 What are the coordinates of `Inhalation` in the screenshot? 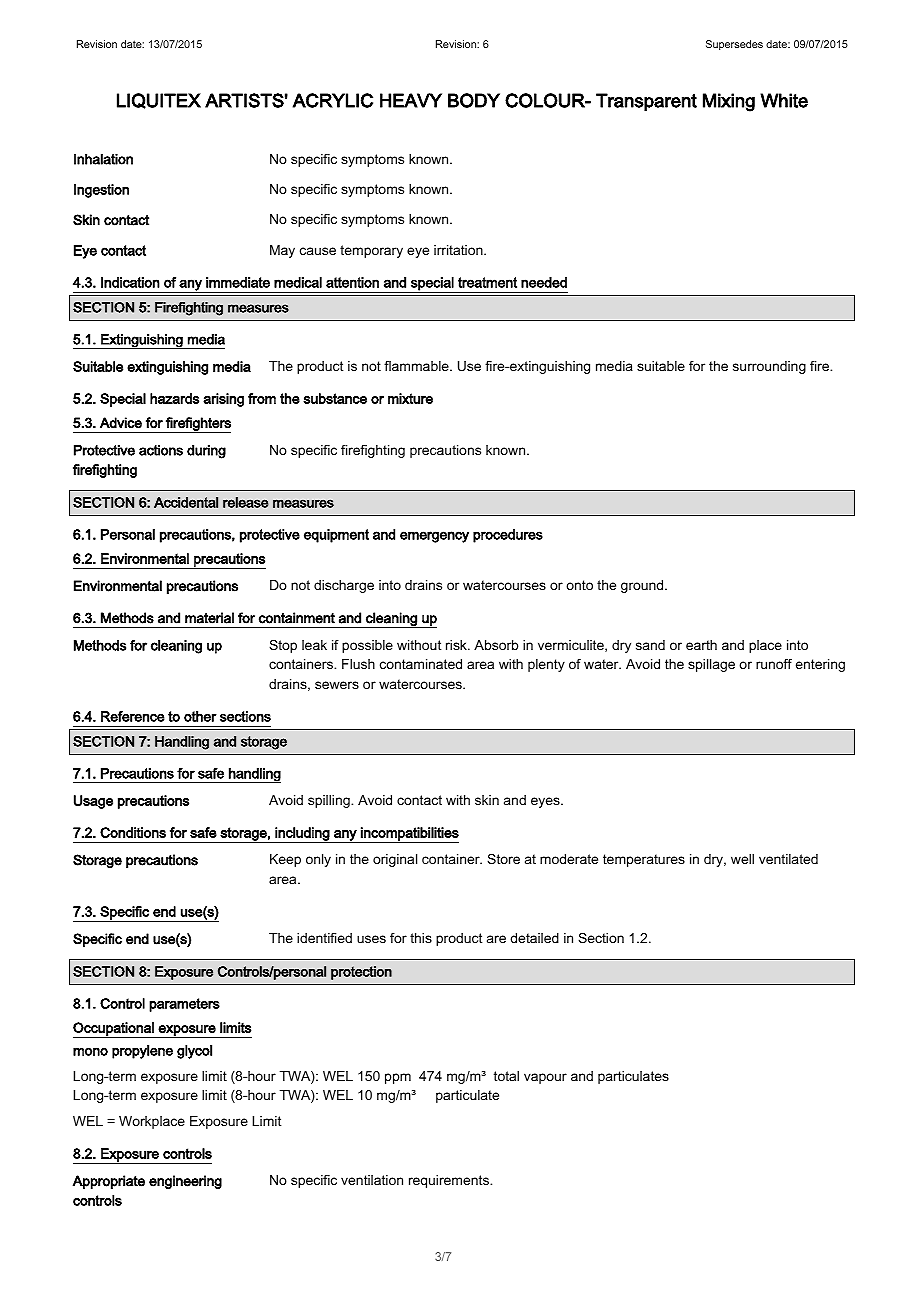 It's located at (103, 159).
